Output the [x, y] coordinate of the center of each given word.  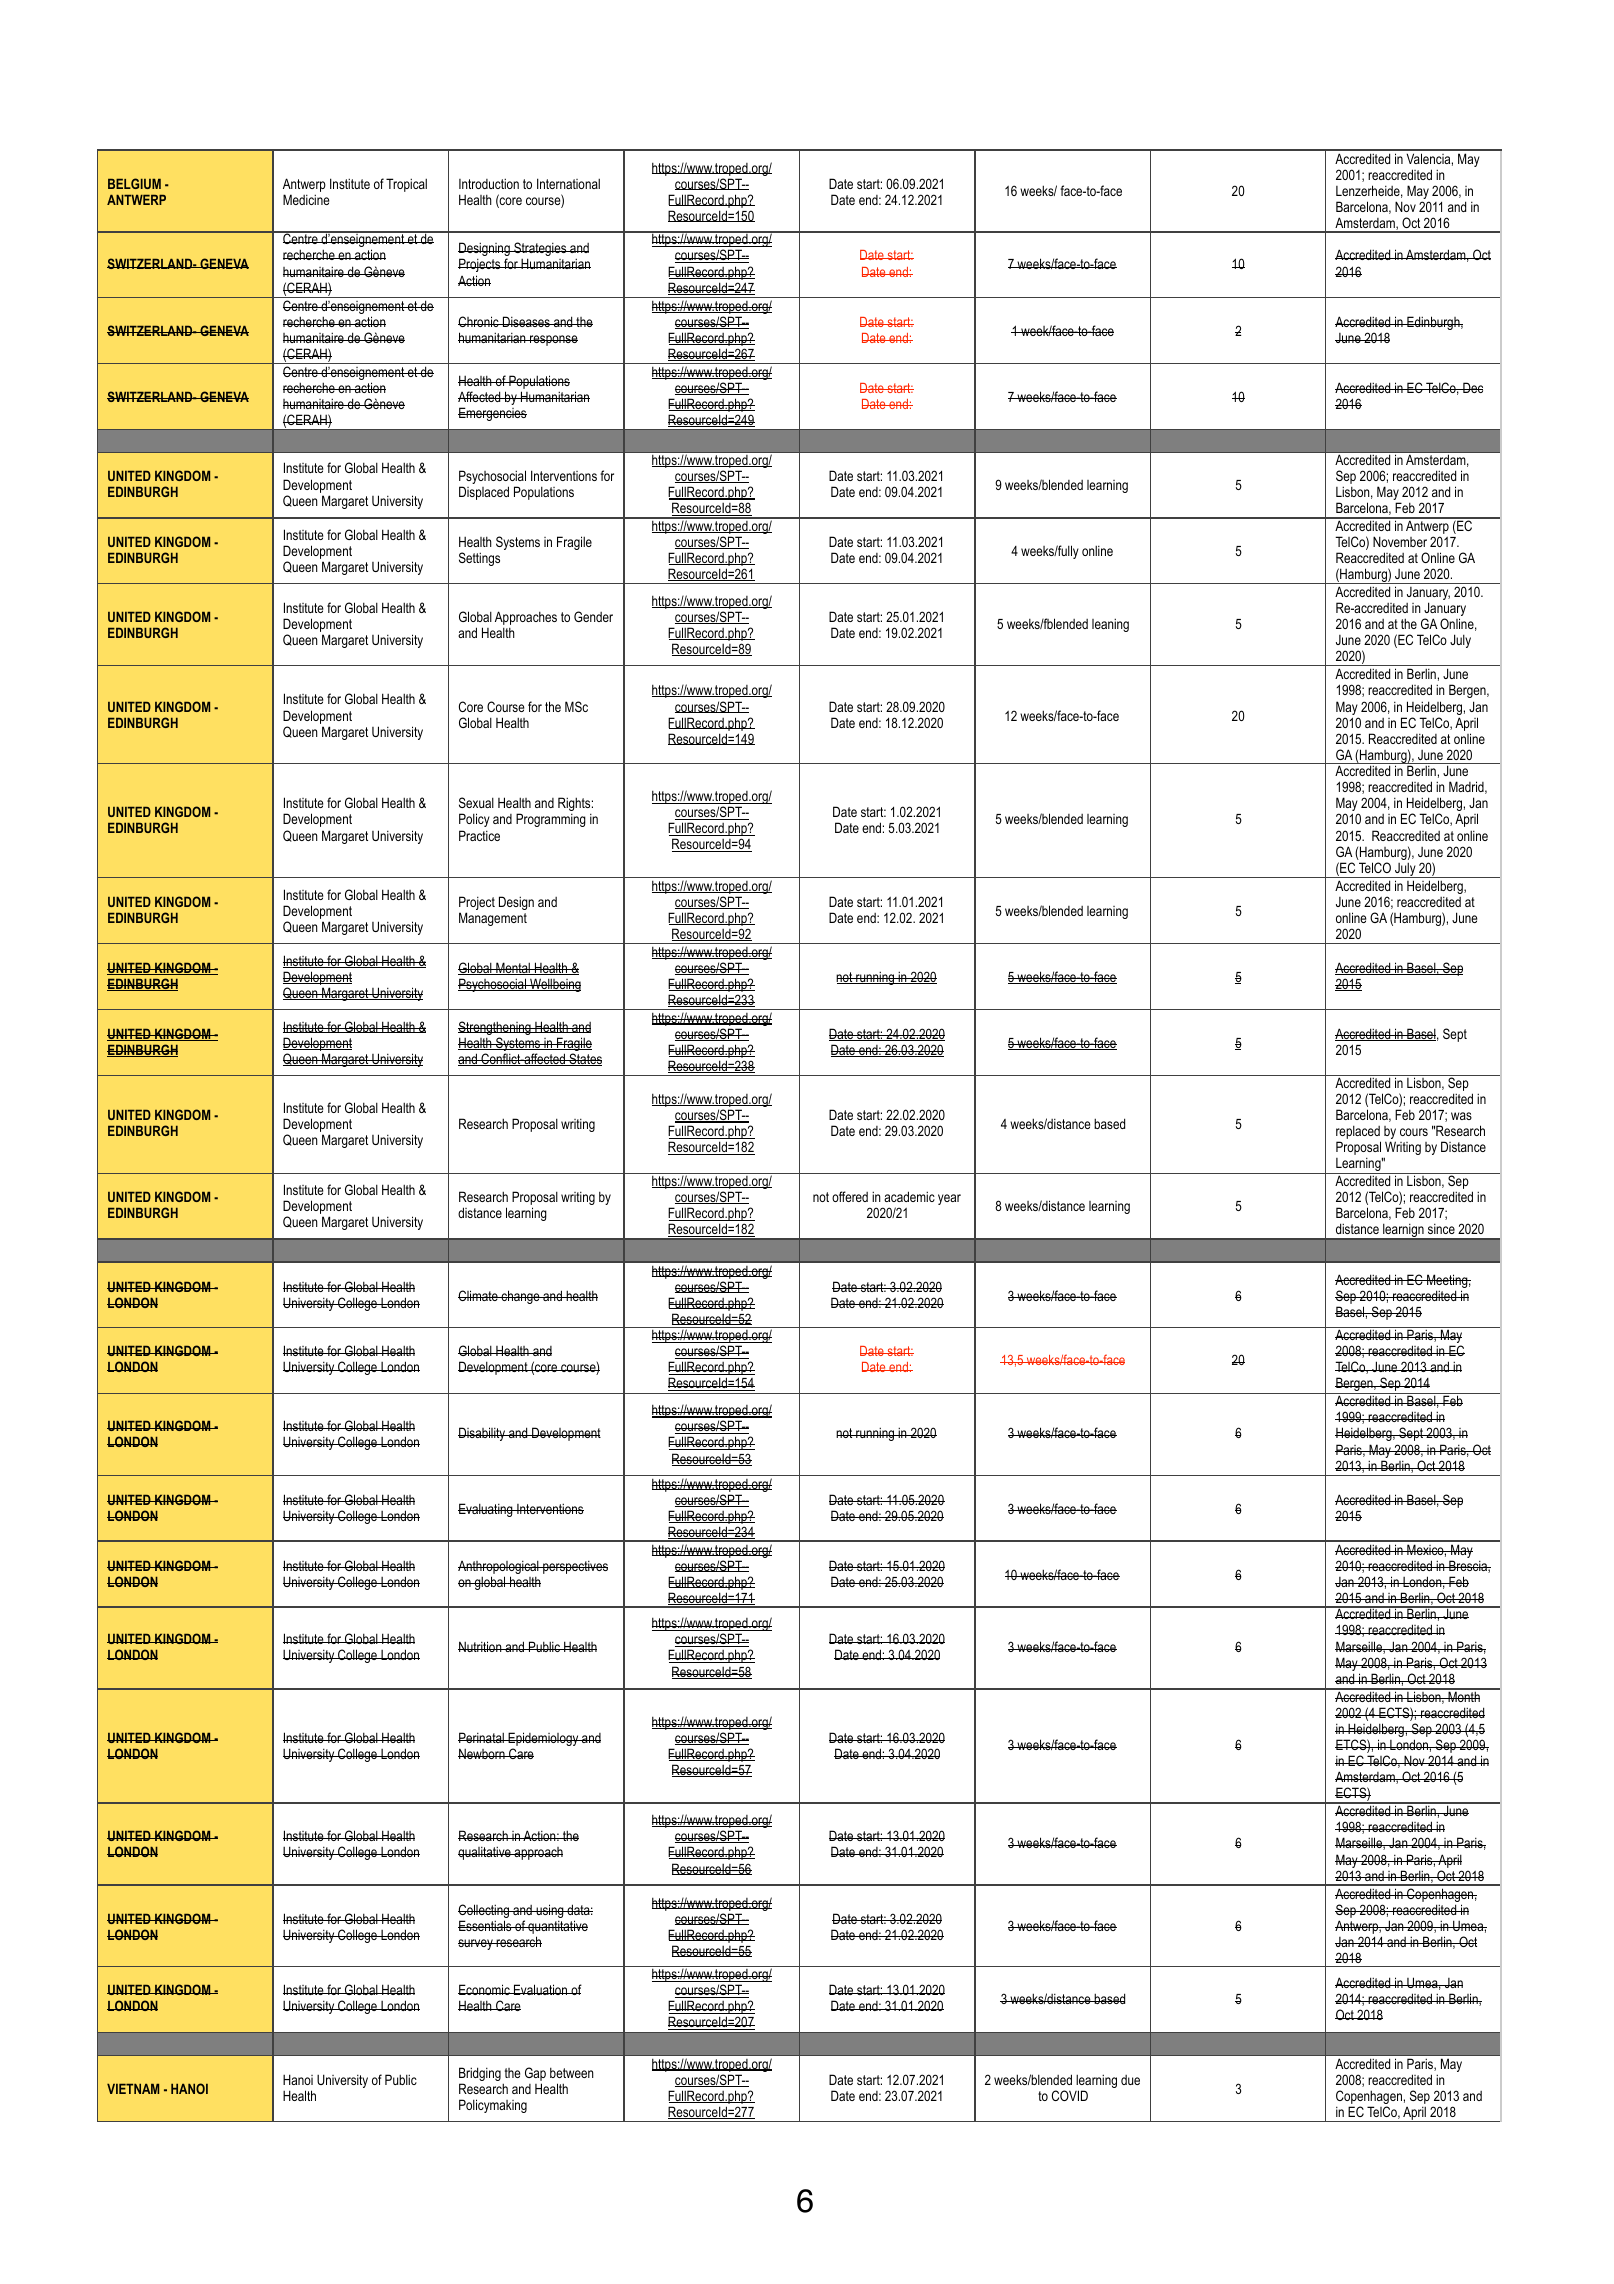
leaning [1110, 625]
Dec [1472, 387]
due [1130, 2080]
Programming [551, 820]
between [572, 2073]
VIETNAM [133, 2088]
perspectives [574, 1567]
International [568, 183]
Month [1464, 1695]
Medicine [306, 199]
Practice [479, 835]
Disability [483, 1434]
